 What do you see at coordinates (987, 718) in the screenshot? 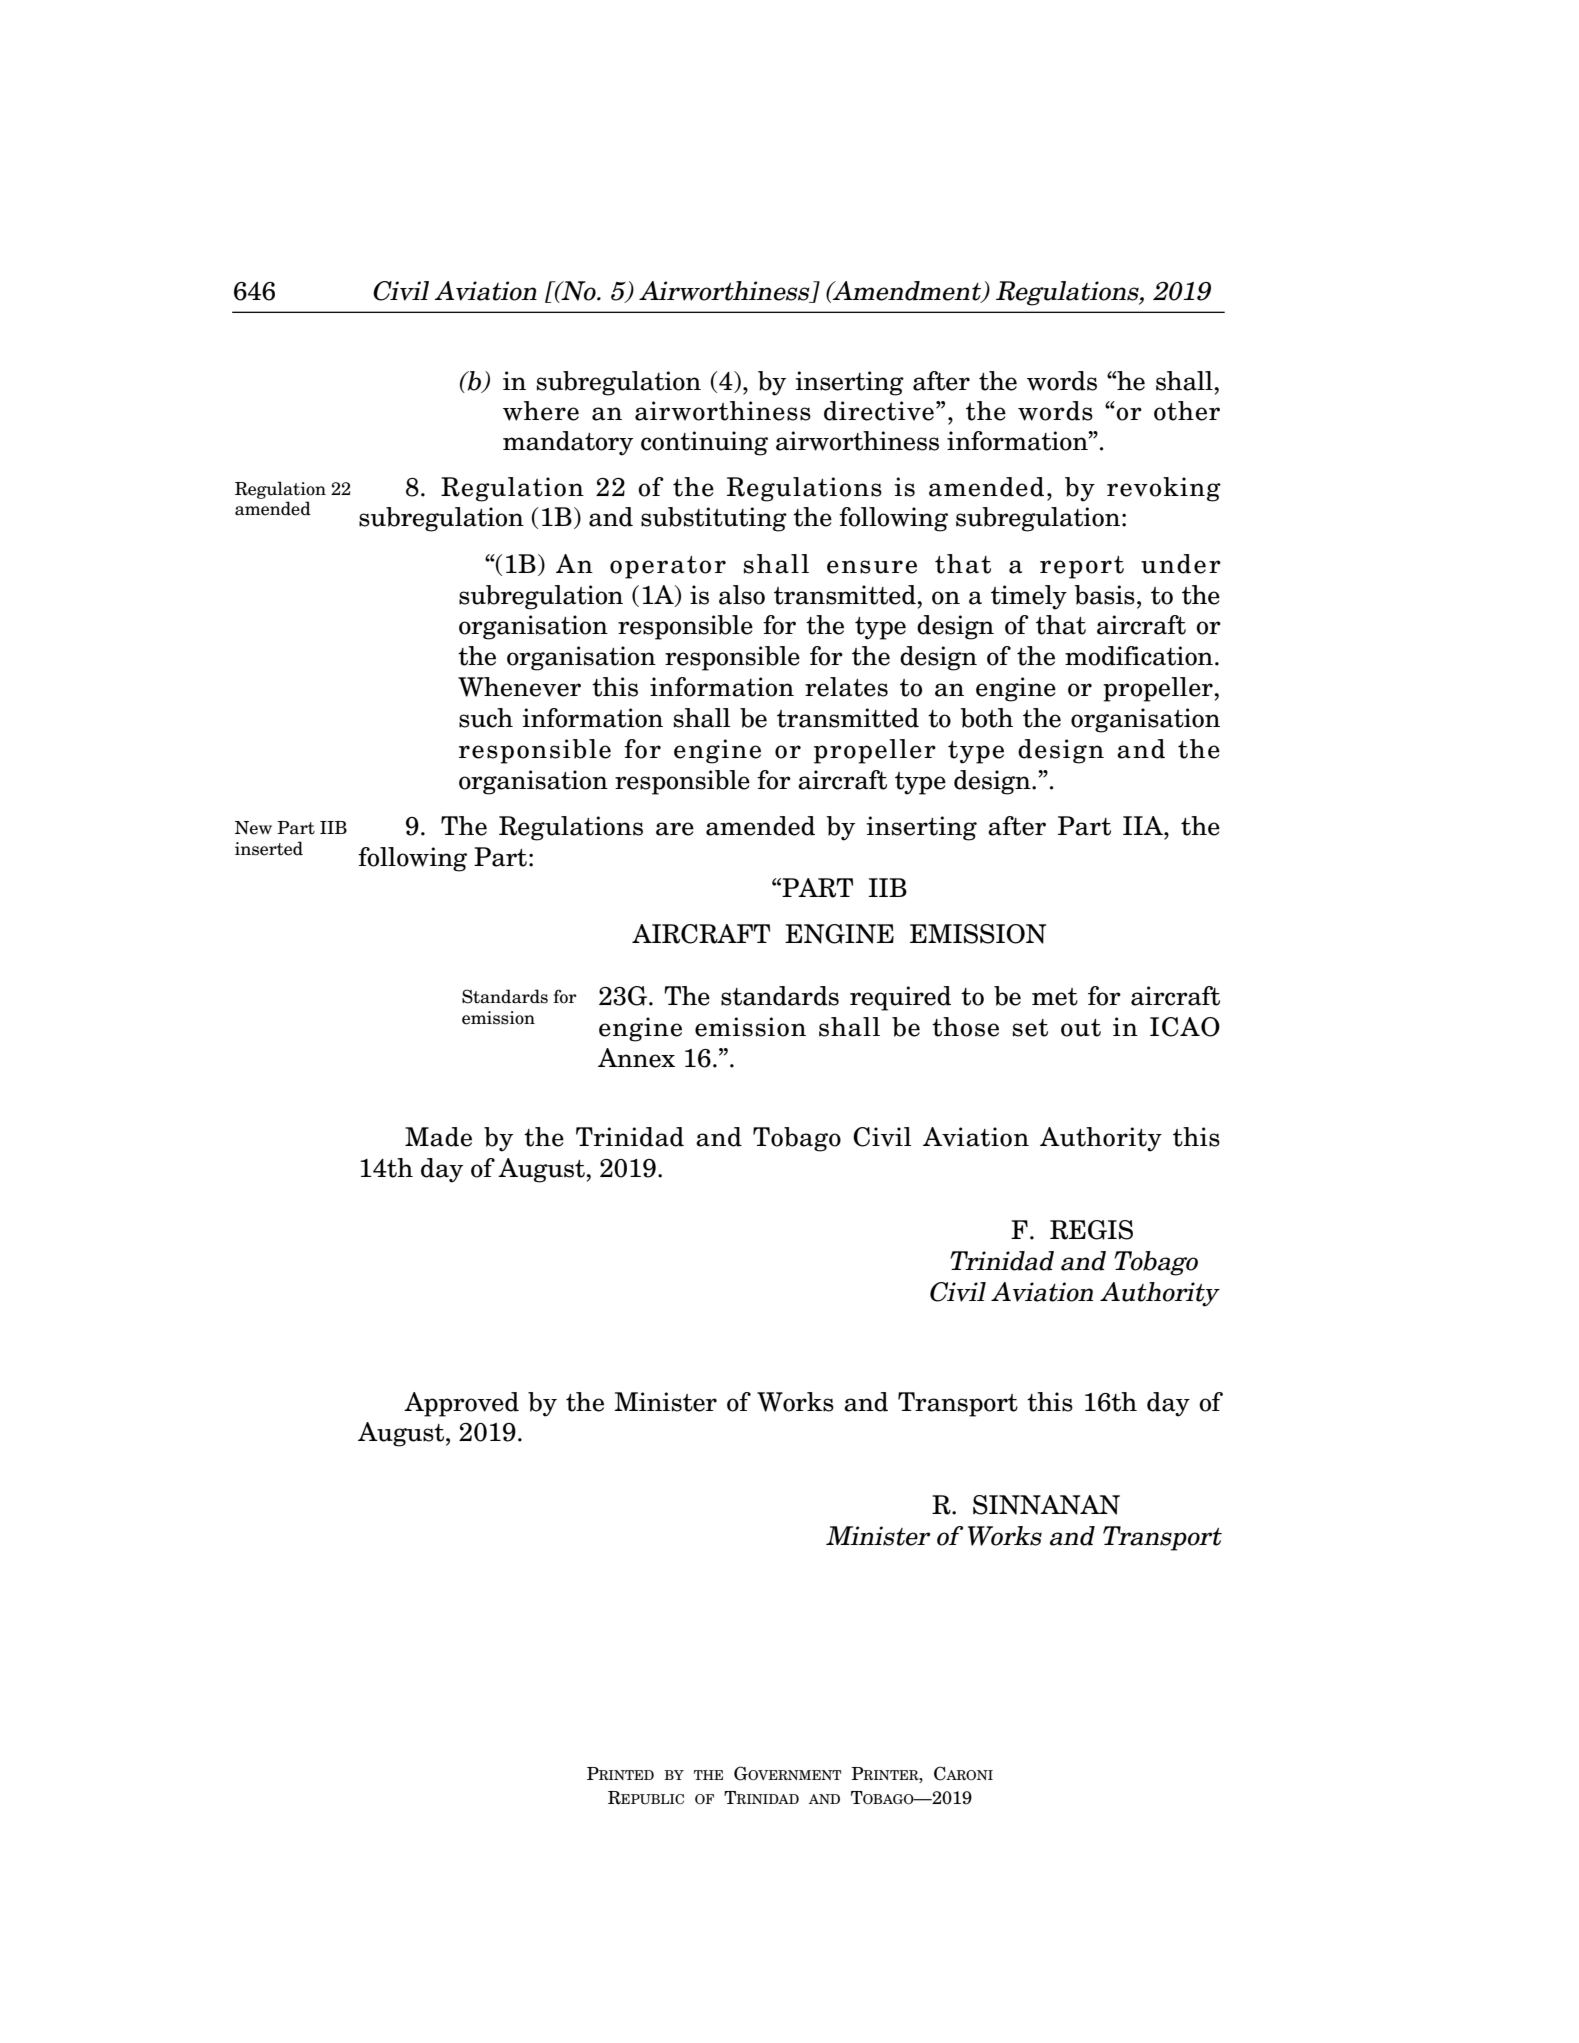
I see `both` at bounding box center [987, 718].
